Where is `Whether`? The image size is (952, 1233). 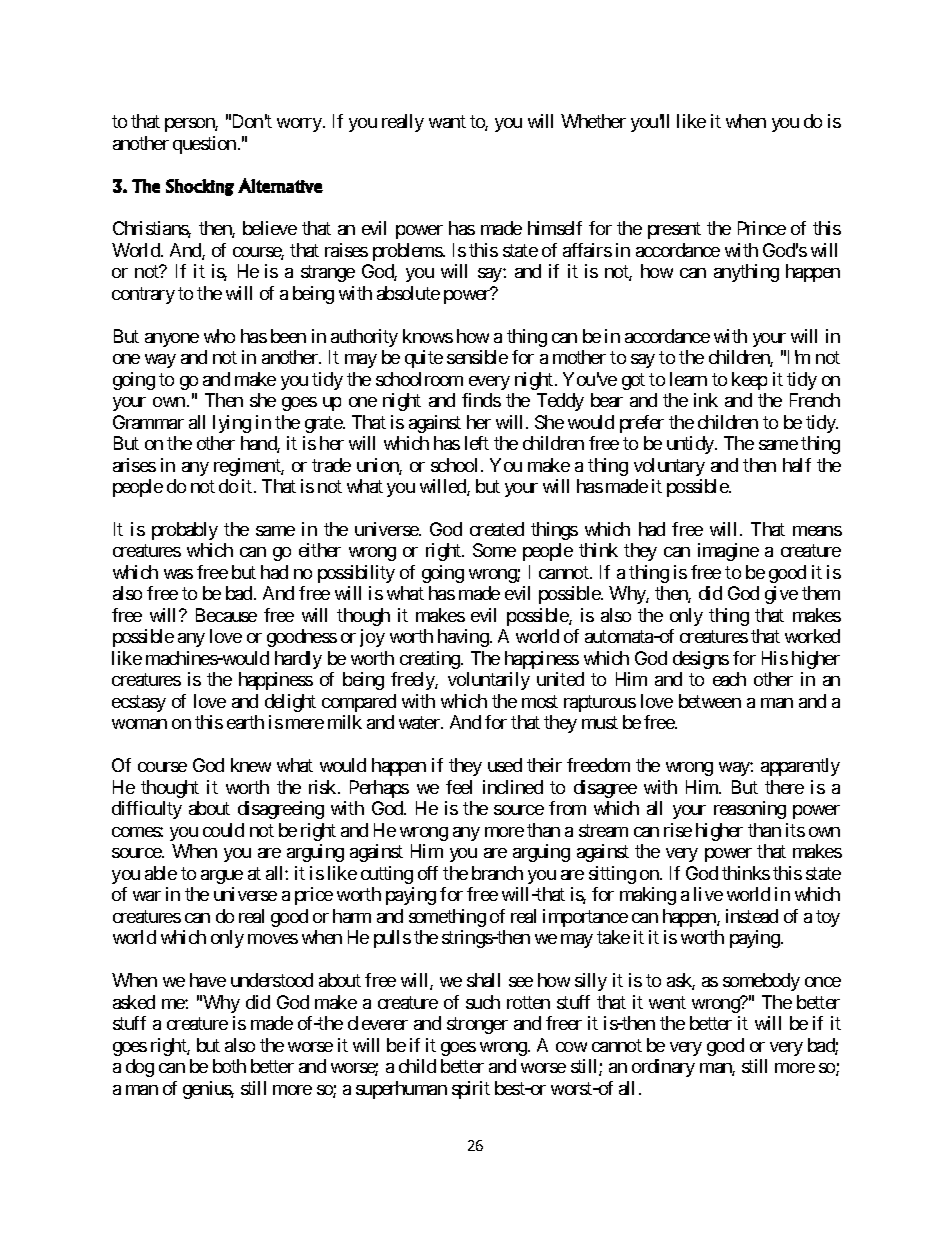
Whether is located at coordinates (593, 121).
